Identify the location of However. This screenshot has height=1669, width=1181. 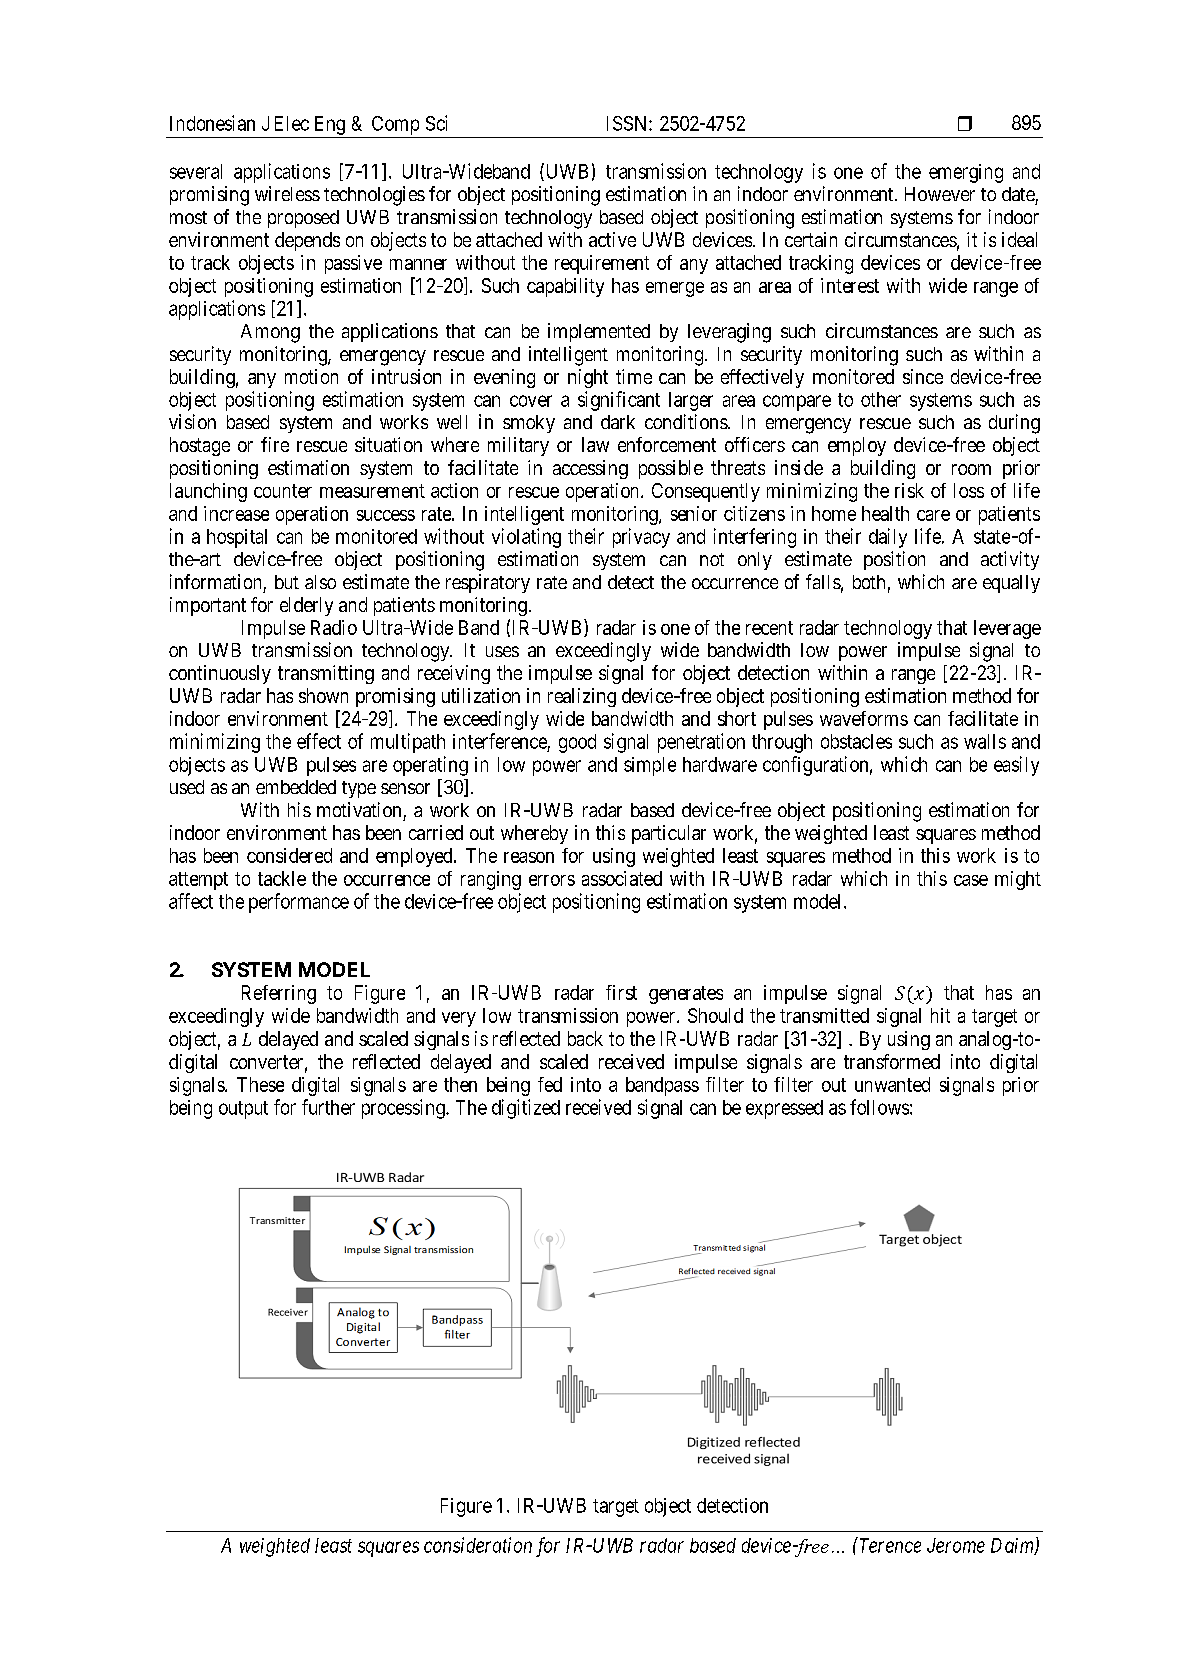
(940, 194).
